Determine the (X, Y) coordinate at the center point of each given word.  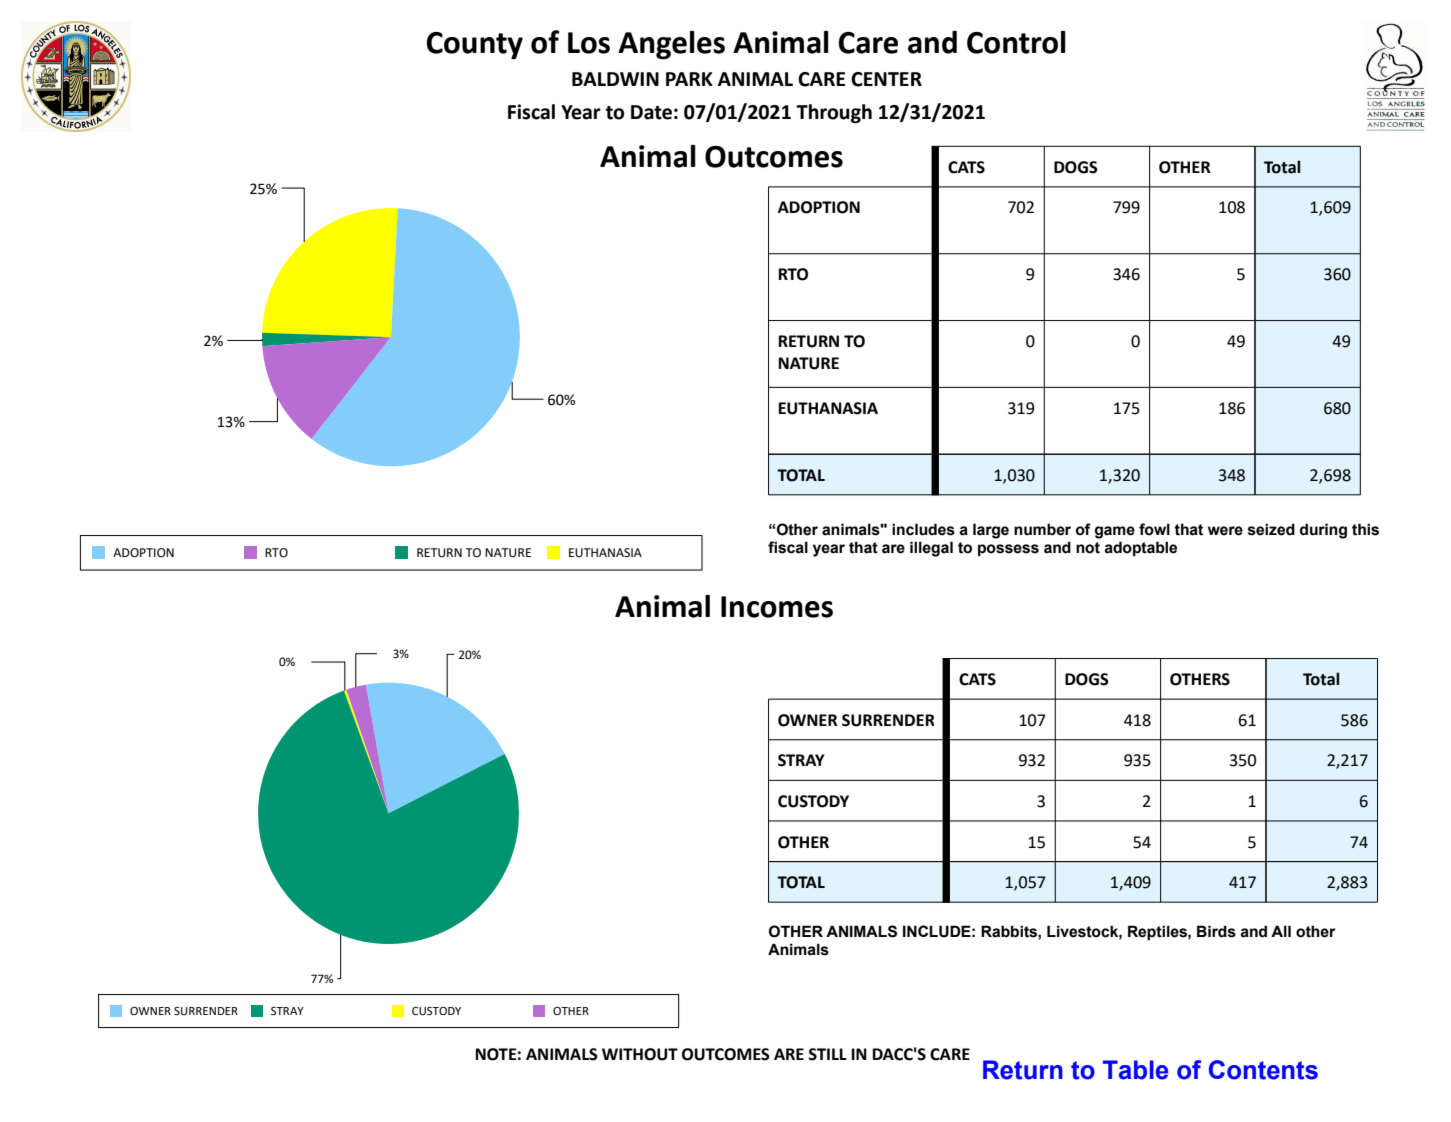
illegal (931, 549)
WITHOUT (640, 1054)
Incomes (777, 607)
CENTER (886, 79)
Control (1016, 42)
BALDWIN (615, 79)
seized (1271, 529)
